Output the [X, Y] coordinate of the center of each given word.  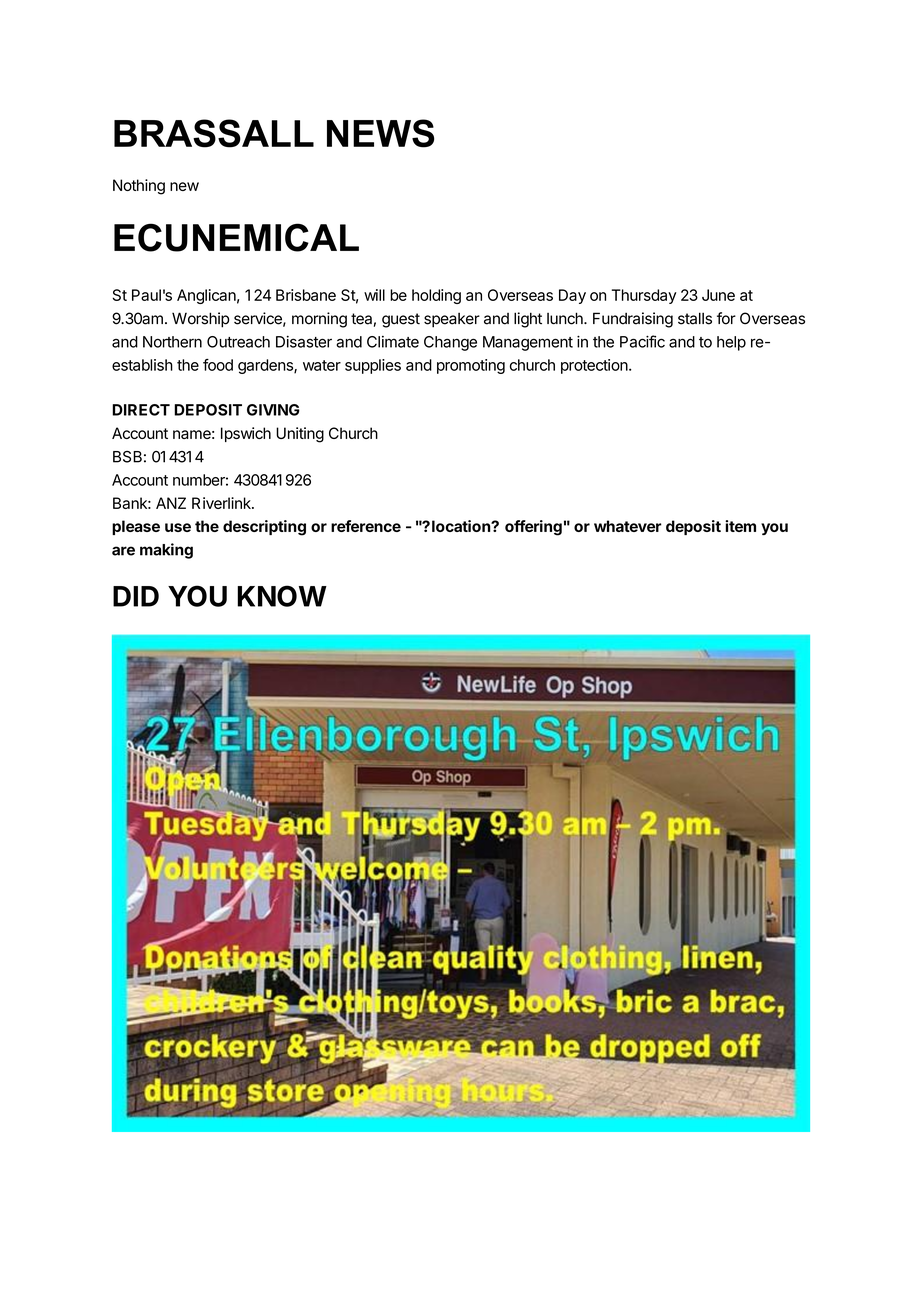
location [462, 526]
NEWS [380, 133]
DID [136, 596]
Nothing [139, 187]
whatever [628, 526]
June [718, 295]
